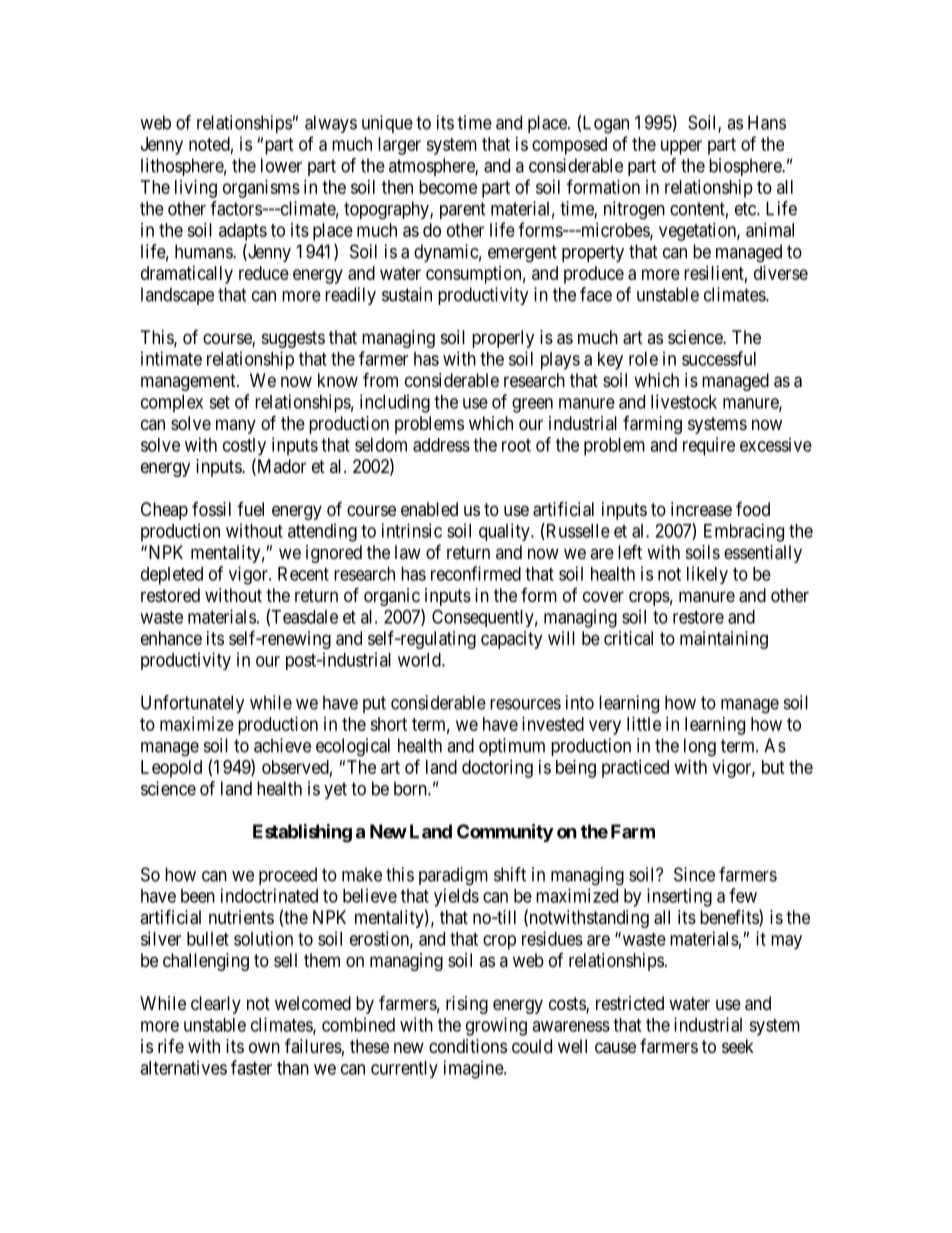  I want to click on upper, so click(681, 147).
